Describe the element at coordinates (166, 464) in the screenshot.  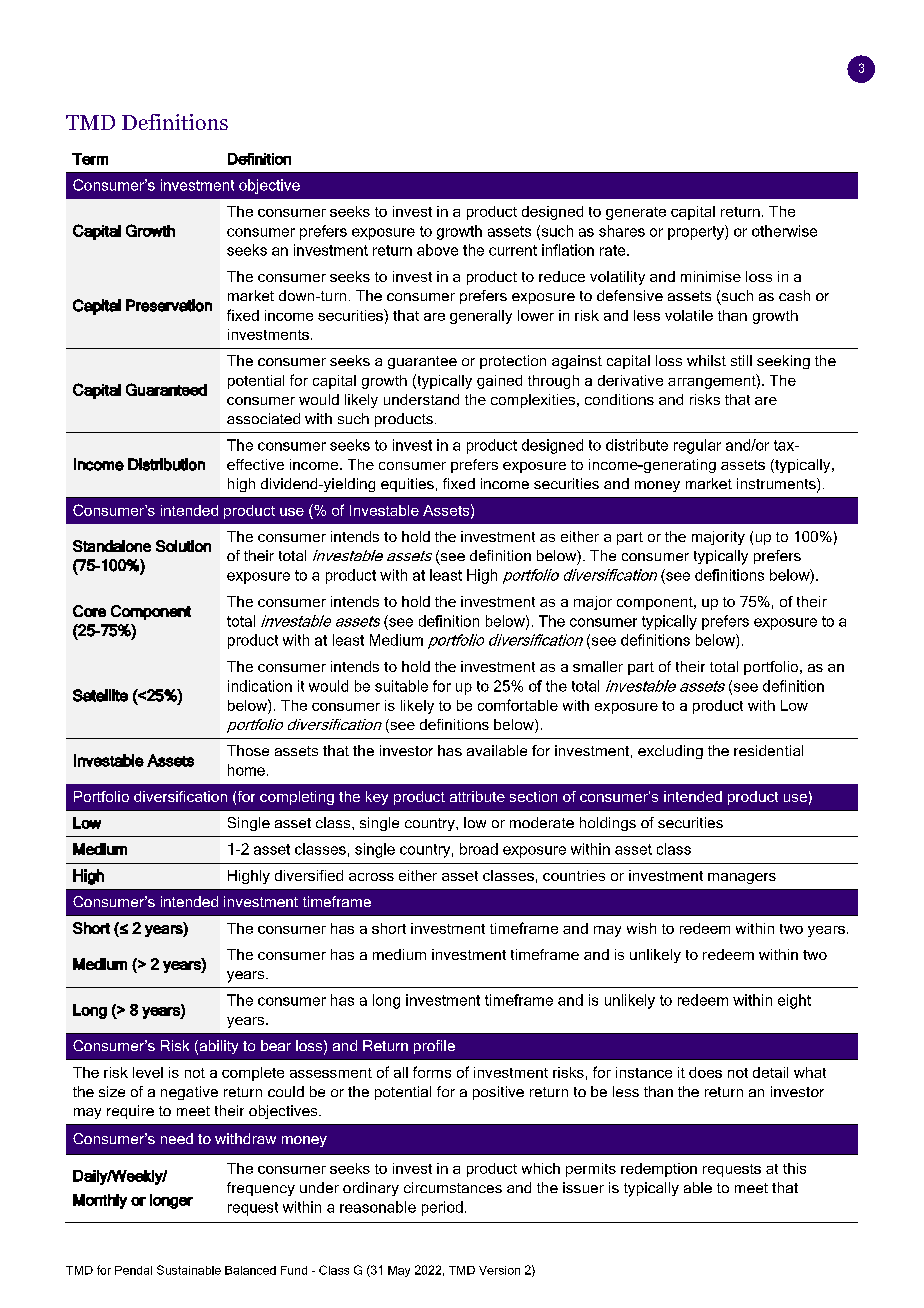
I see `Distribution` at that location.
